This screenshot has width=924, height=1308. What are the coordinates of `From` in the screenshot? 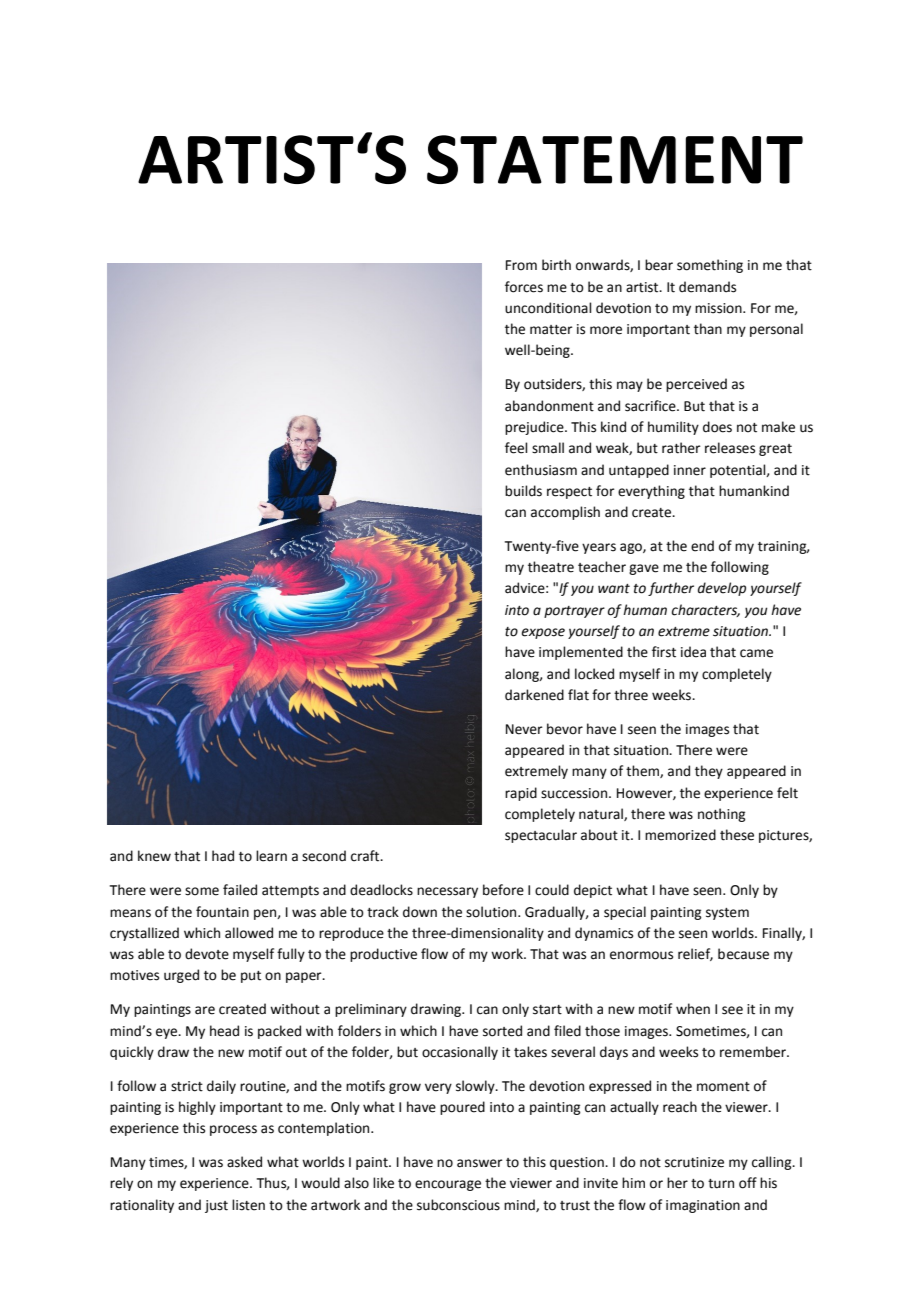 It's located at (521, 265).
